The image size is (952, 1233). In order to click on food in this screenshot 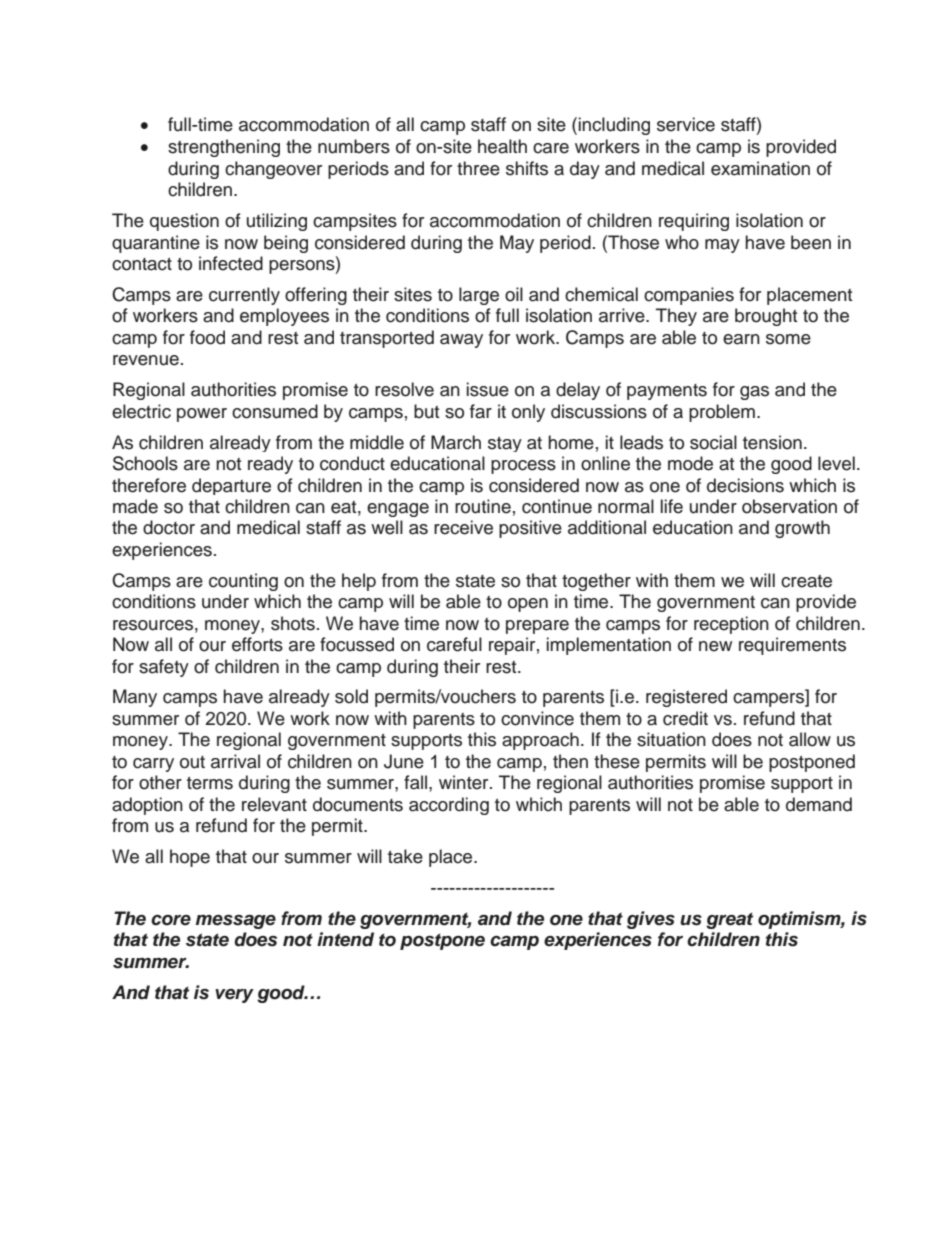, I will do `click(207, 337)`.
